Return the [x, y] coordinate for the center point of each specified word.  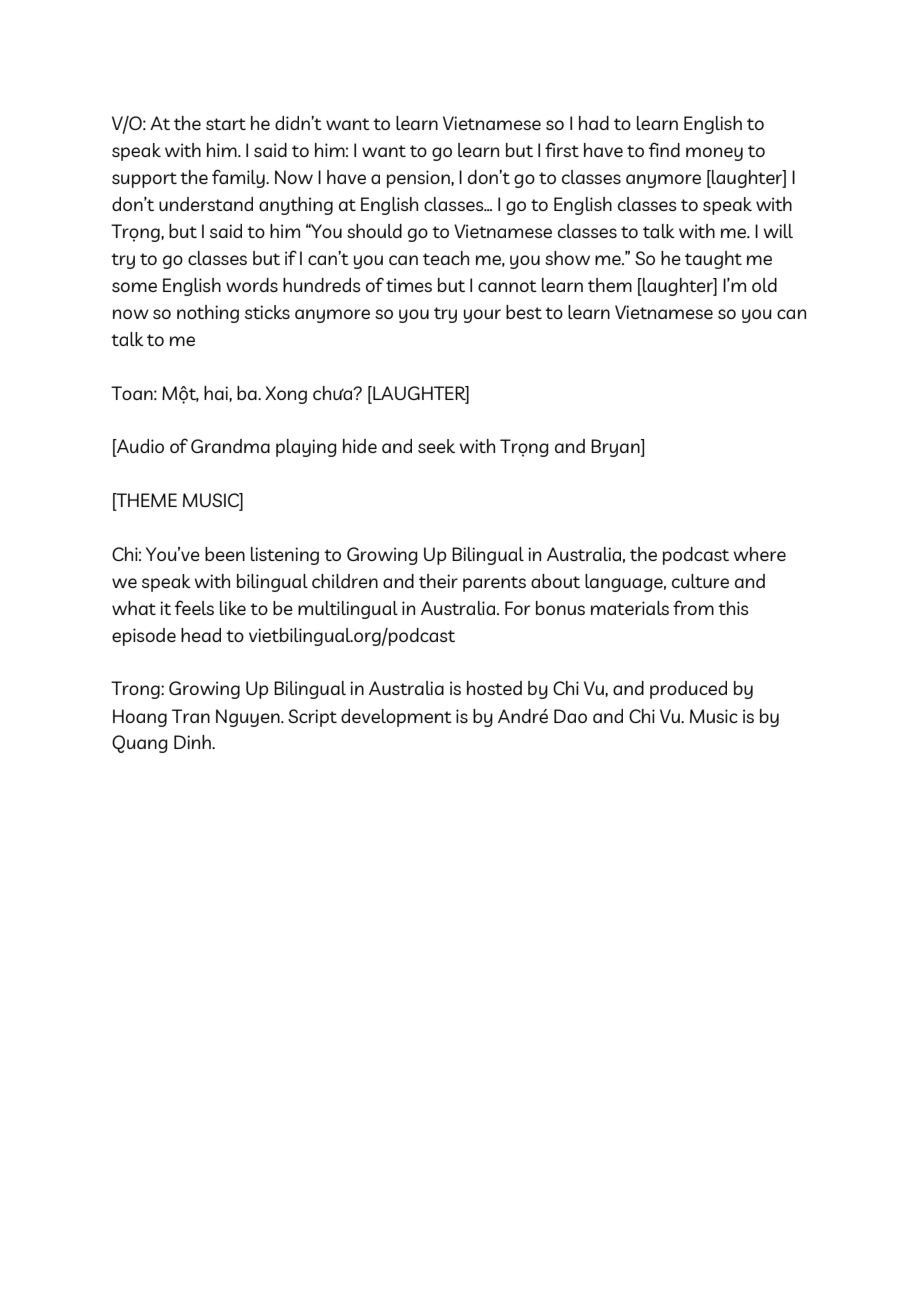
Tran [191, 716]
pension [419, 179]
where [760, 554]
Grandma [230, 446]
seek [436, 446]
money [714, 154]
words [252, 285]
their [438, 581]
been [225, 554]
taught [713, 260]
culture [700, 581]
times [409, 285]
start [226, 124]
